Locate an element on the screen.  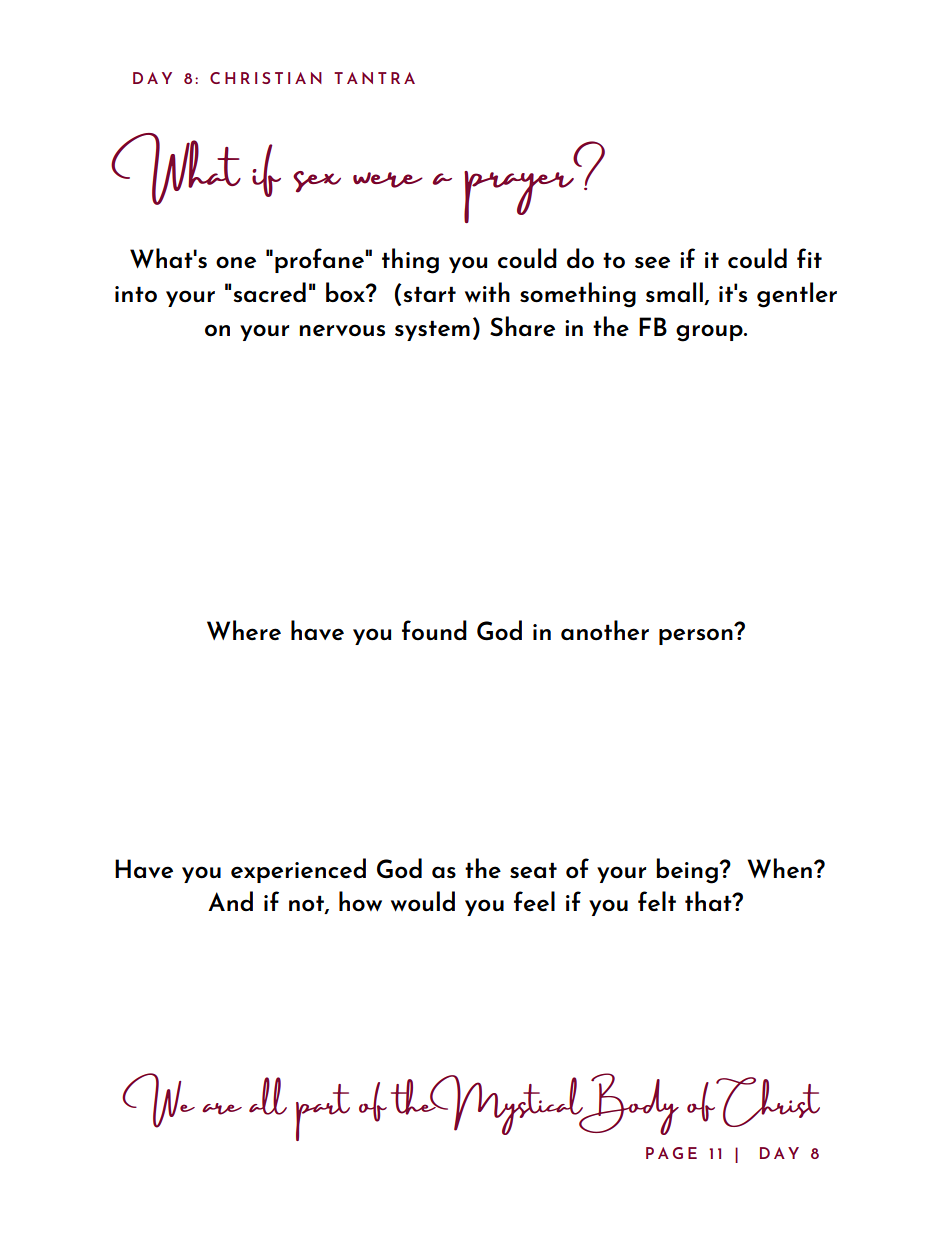
Where is located at coordinates (244, 630).
